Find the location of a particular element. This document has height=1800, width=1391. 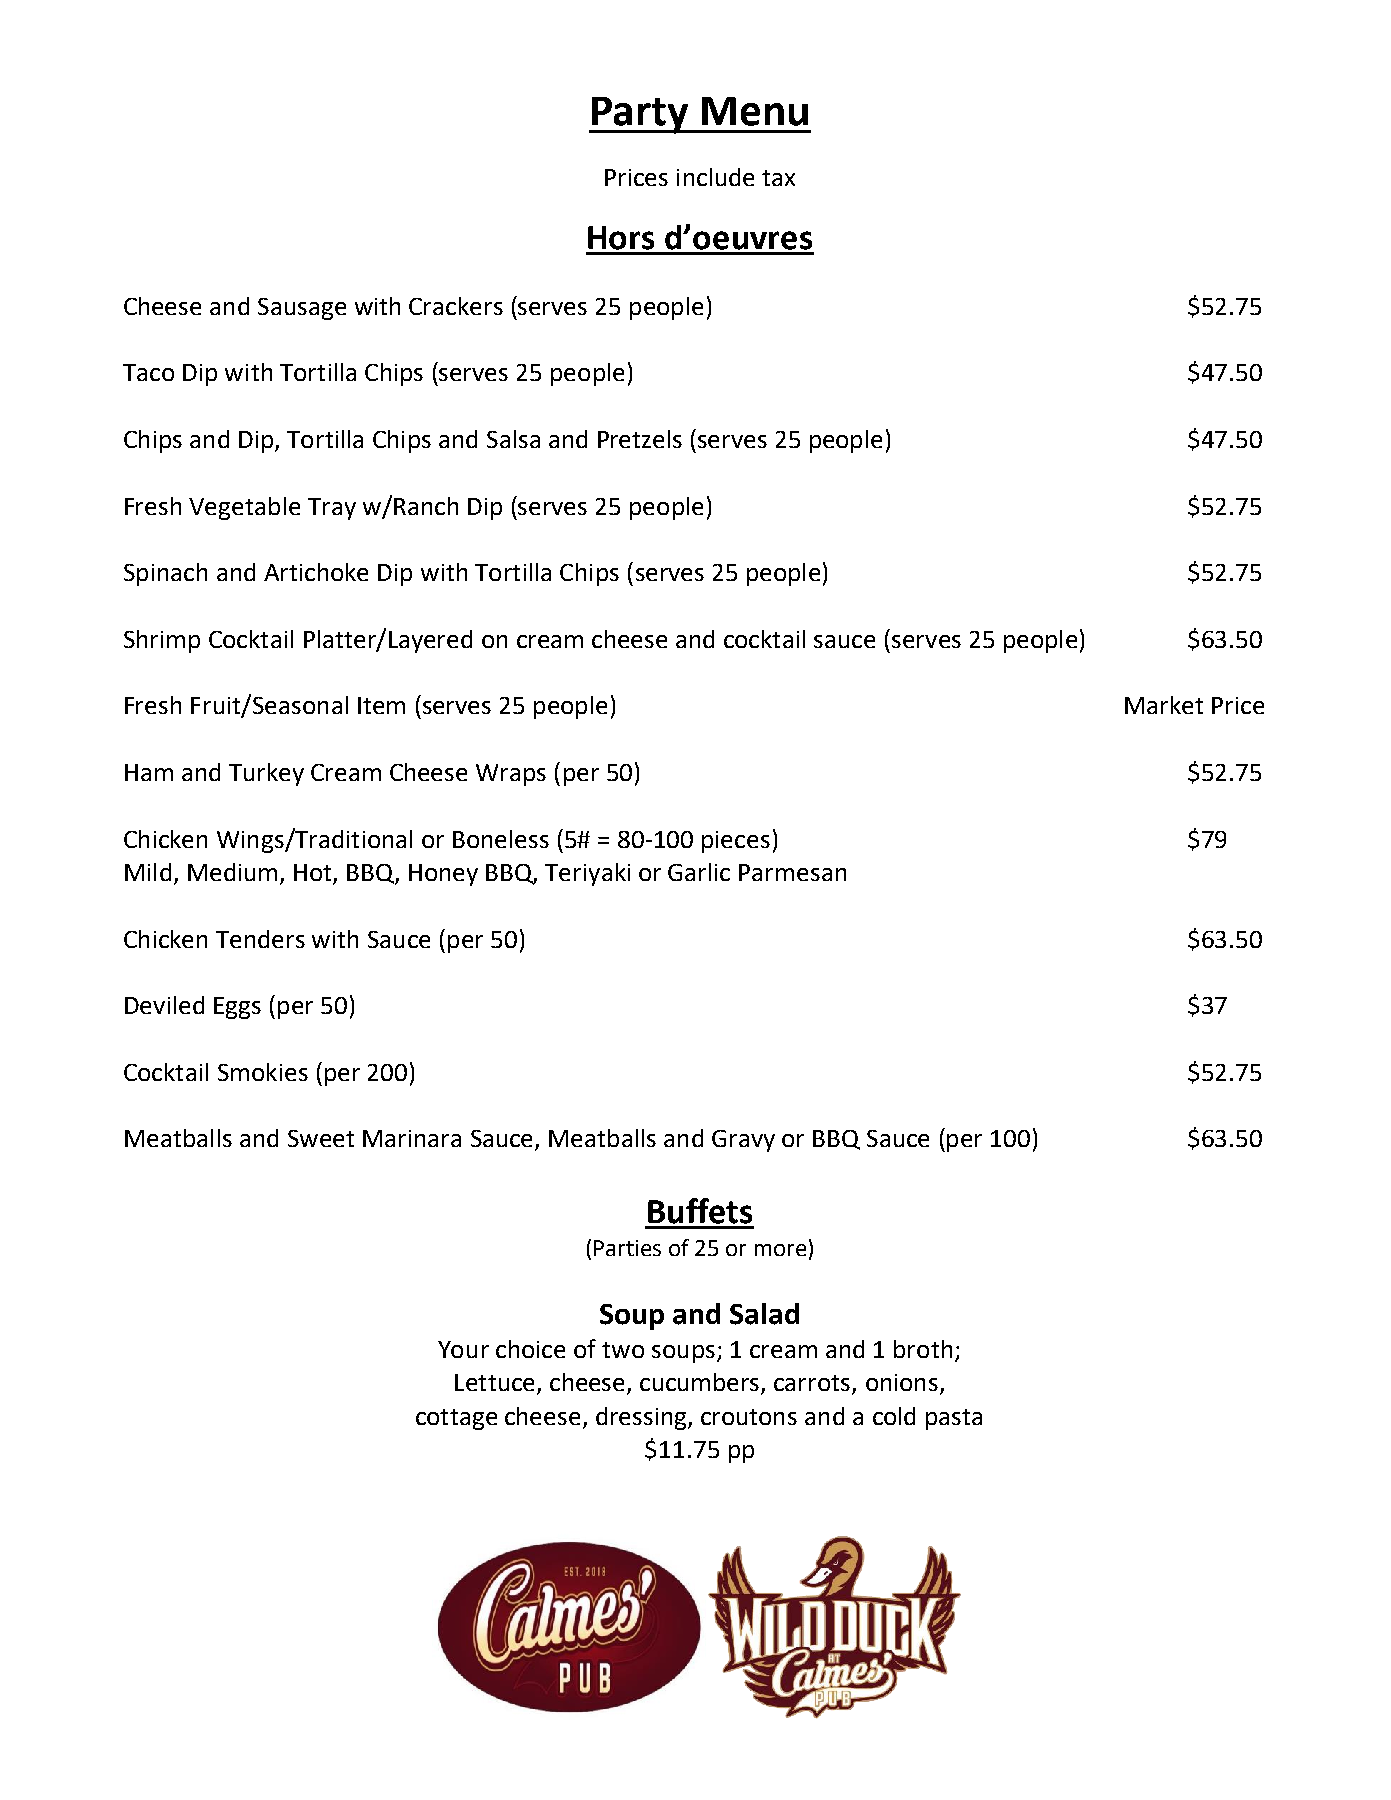

two is located at coordinates (623, 1350).
